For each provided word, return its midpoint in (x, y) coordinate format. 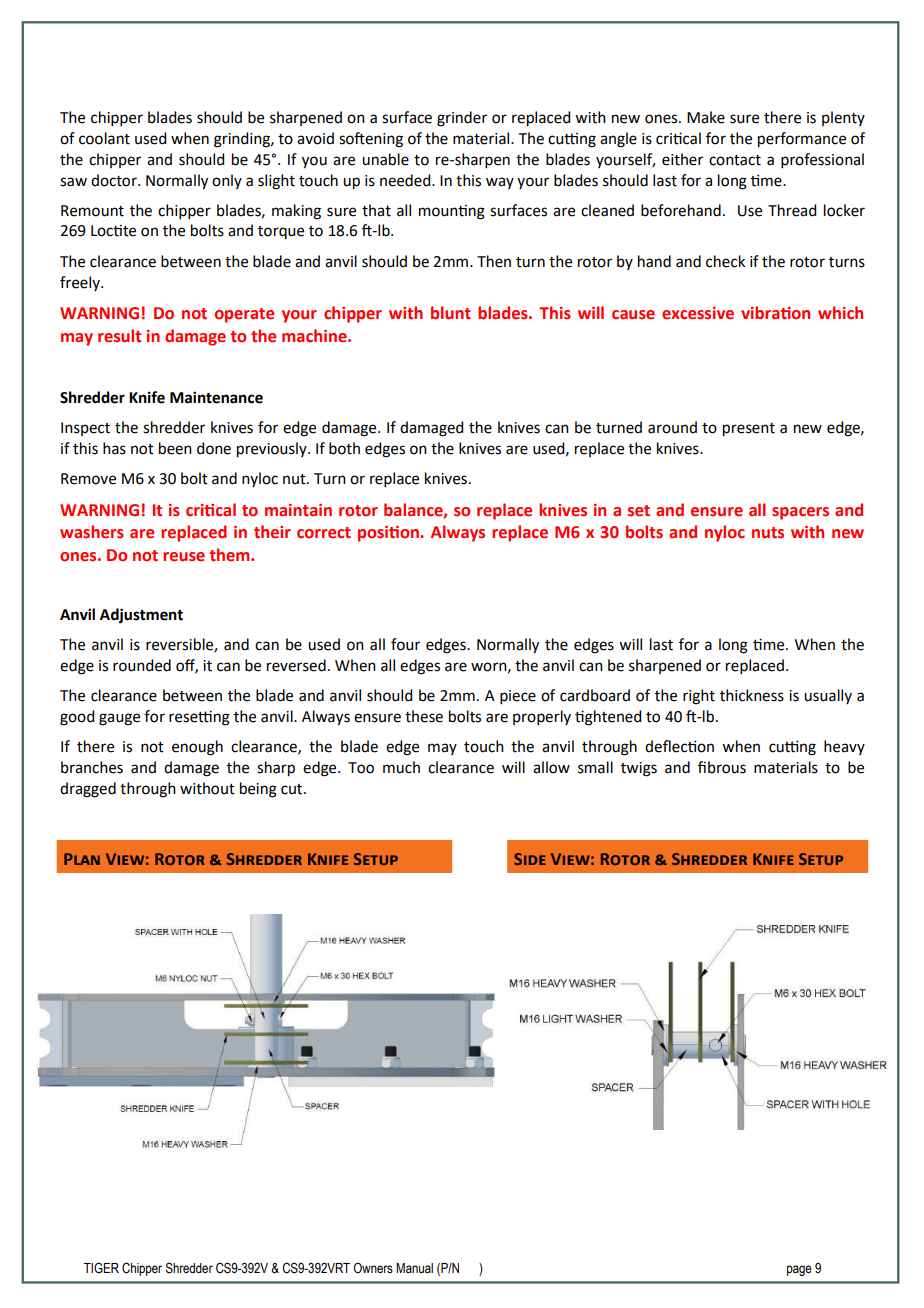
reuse (184, 557)
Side (530, 859)
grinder (462, 119)
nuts (768, 533)
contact (735, 160)
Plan (82, 859)
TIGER (101, 1268)
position (389, 534)
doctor (115, 180)
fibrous (722, 767)
